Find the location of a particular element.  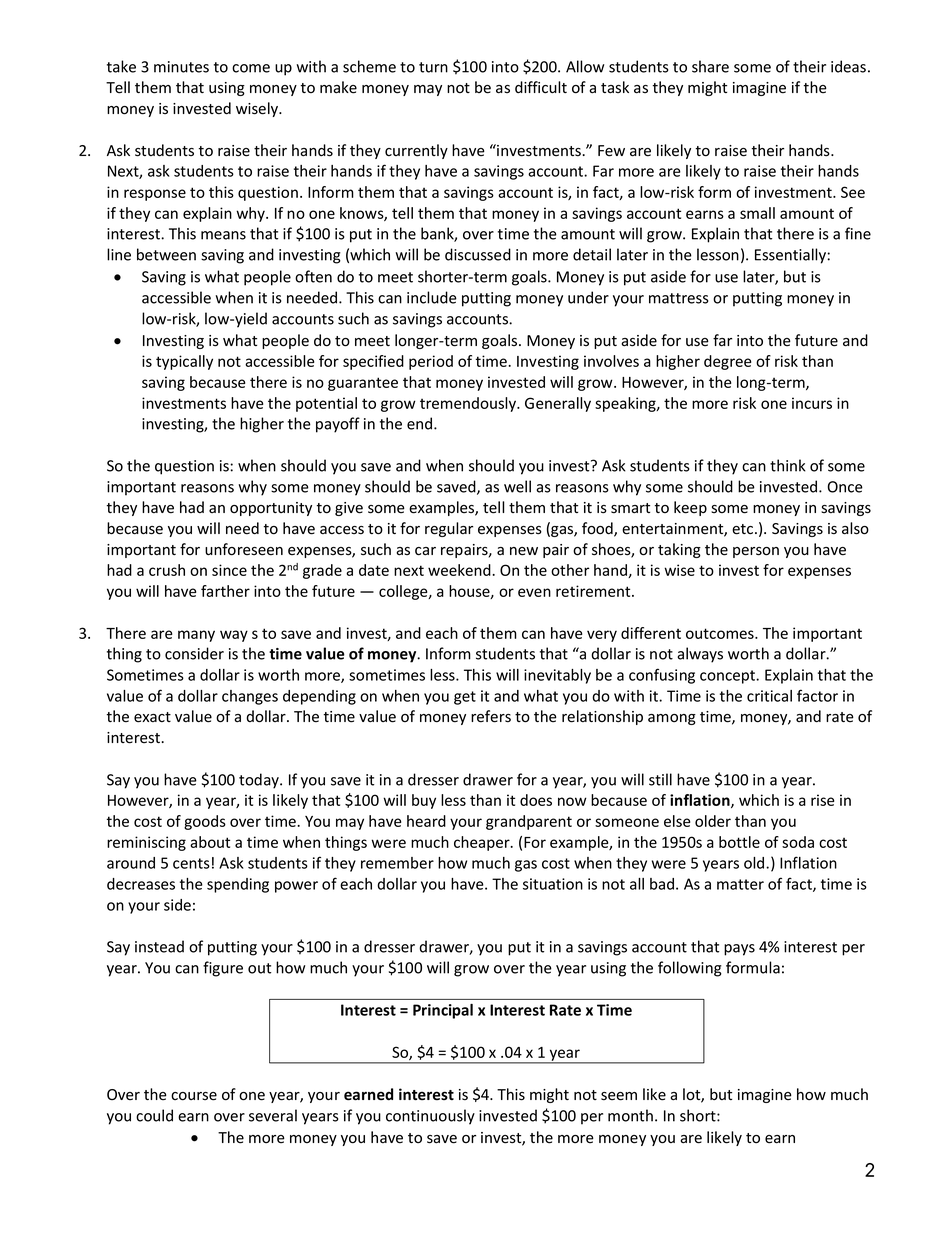

course is located at coordinates (194, 1096).
